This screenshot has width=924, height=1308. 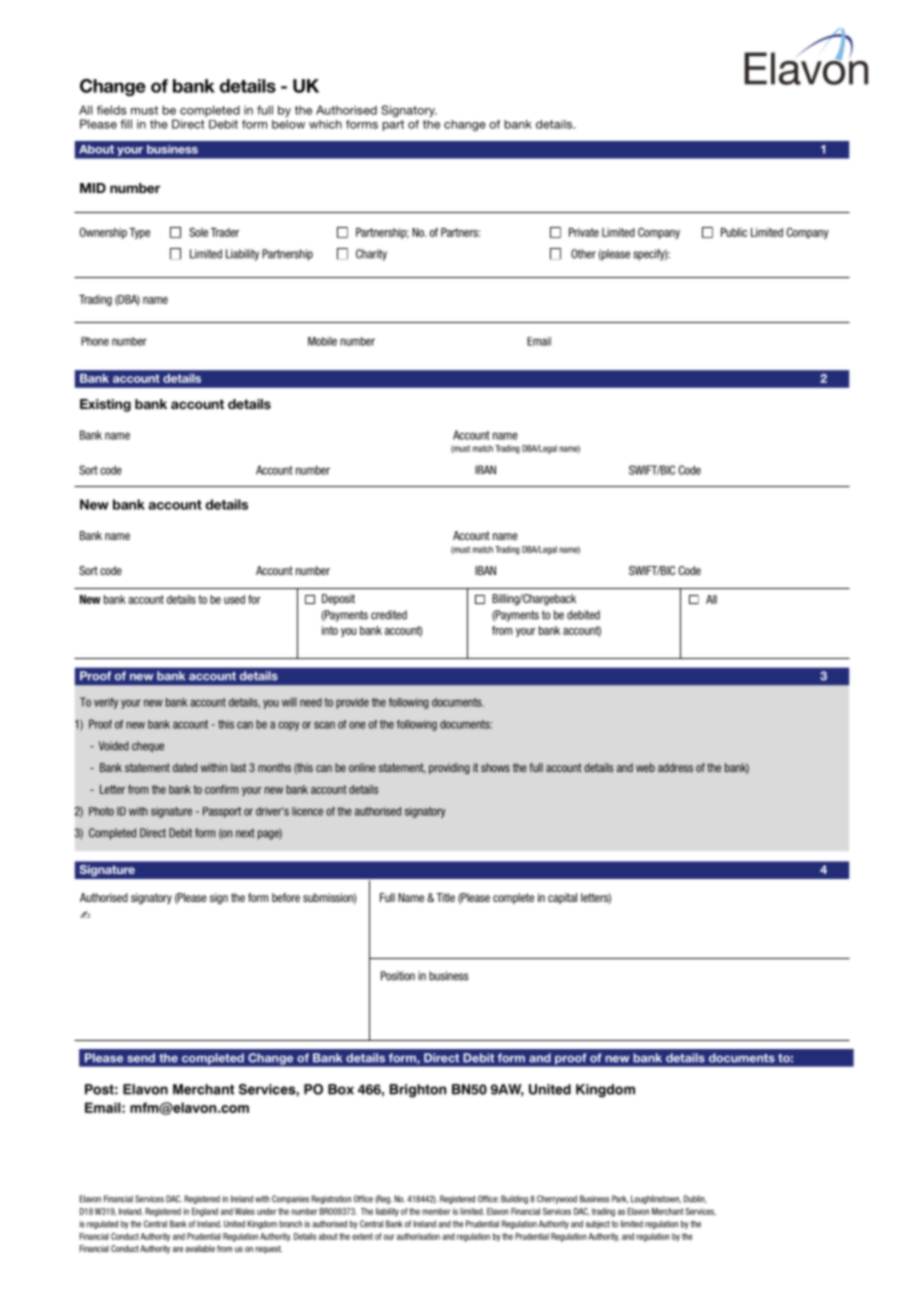 What do you see at coordinates (352, 703) in the screenshot?
I see `provide` at bounding box center [352, 703].
